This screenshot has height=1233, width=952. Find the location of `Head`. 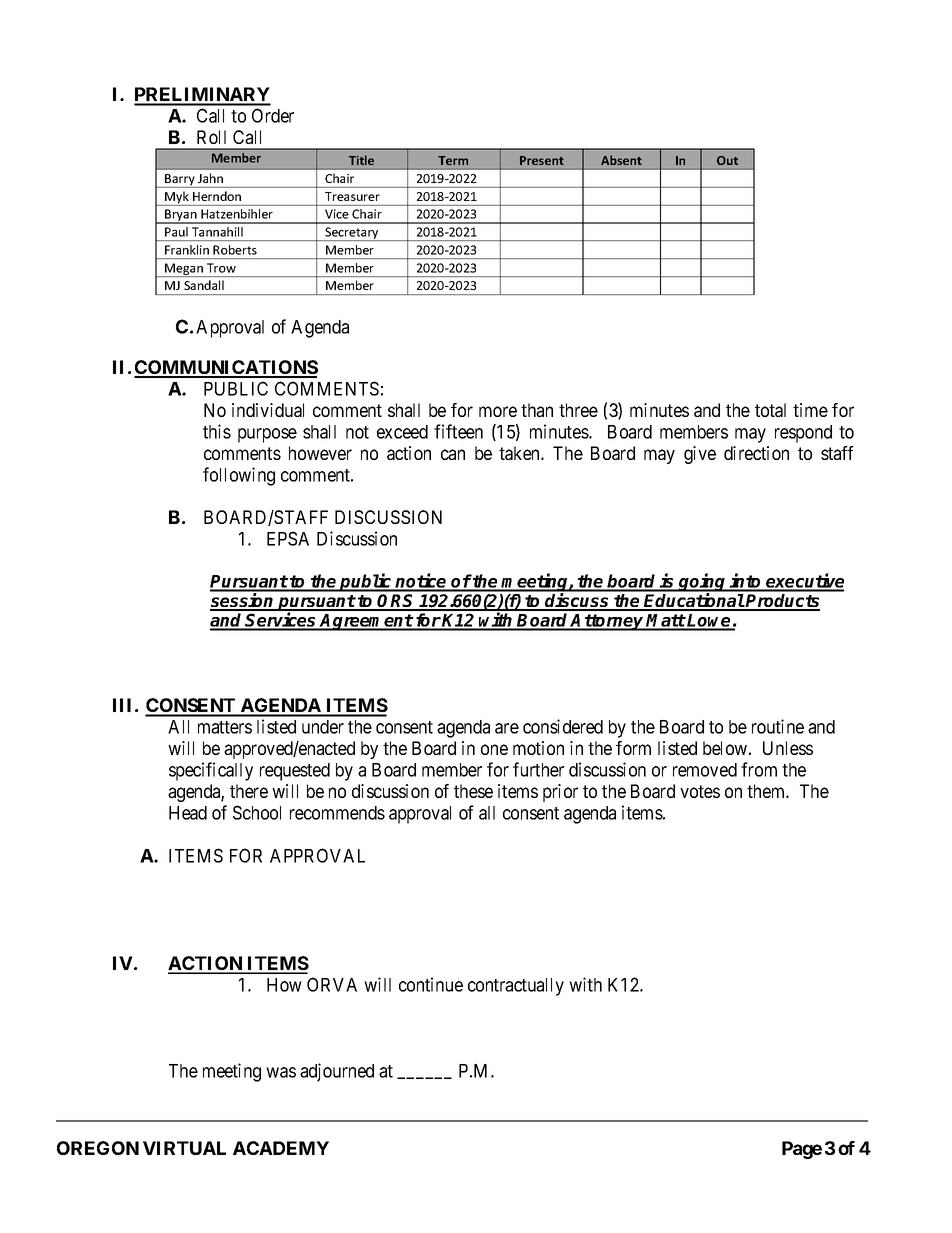

Head is located at coordinates (188, 813).
